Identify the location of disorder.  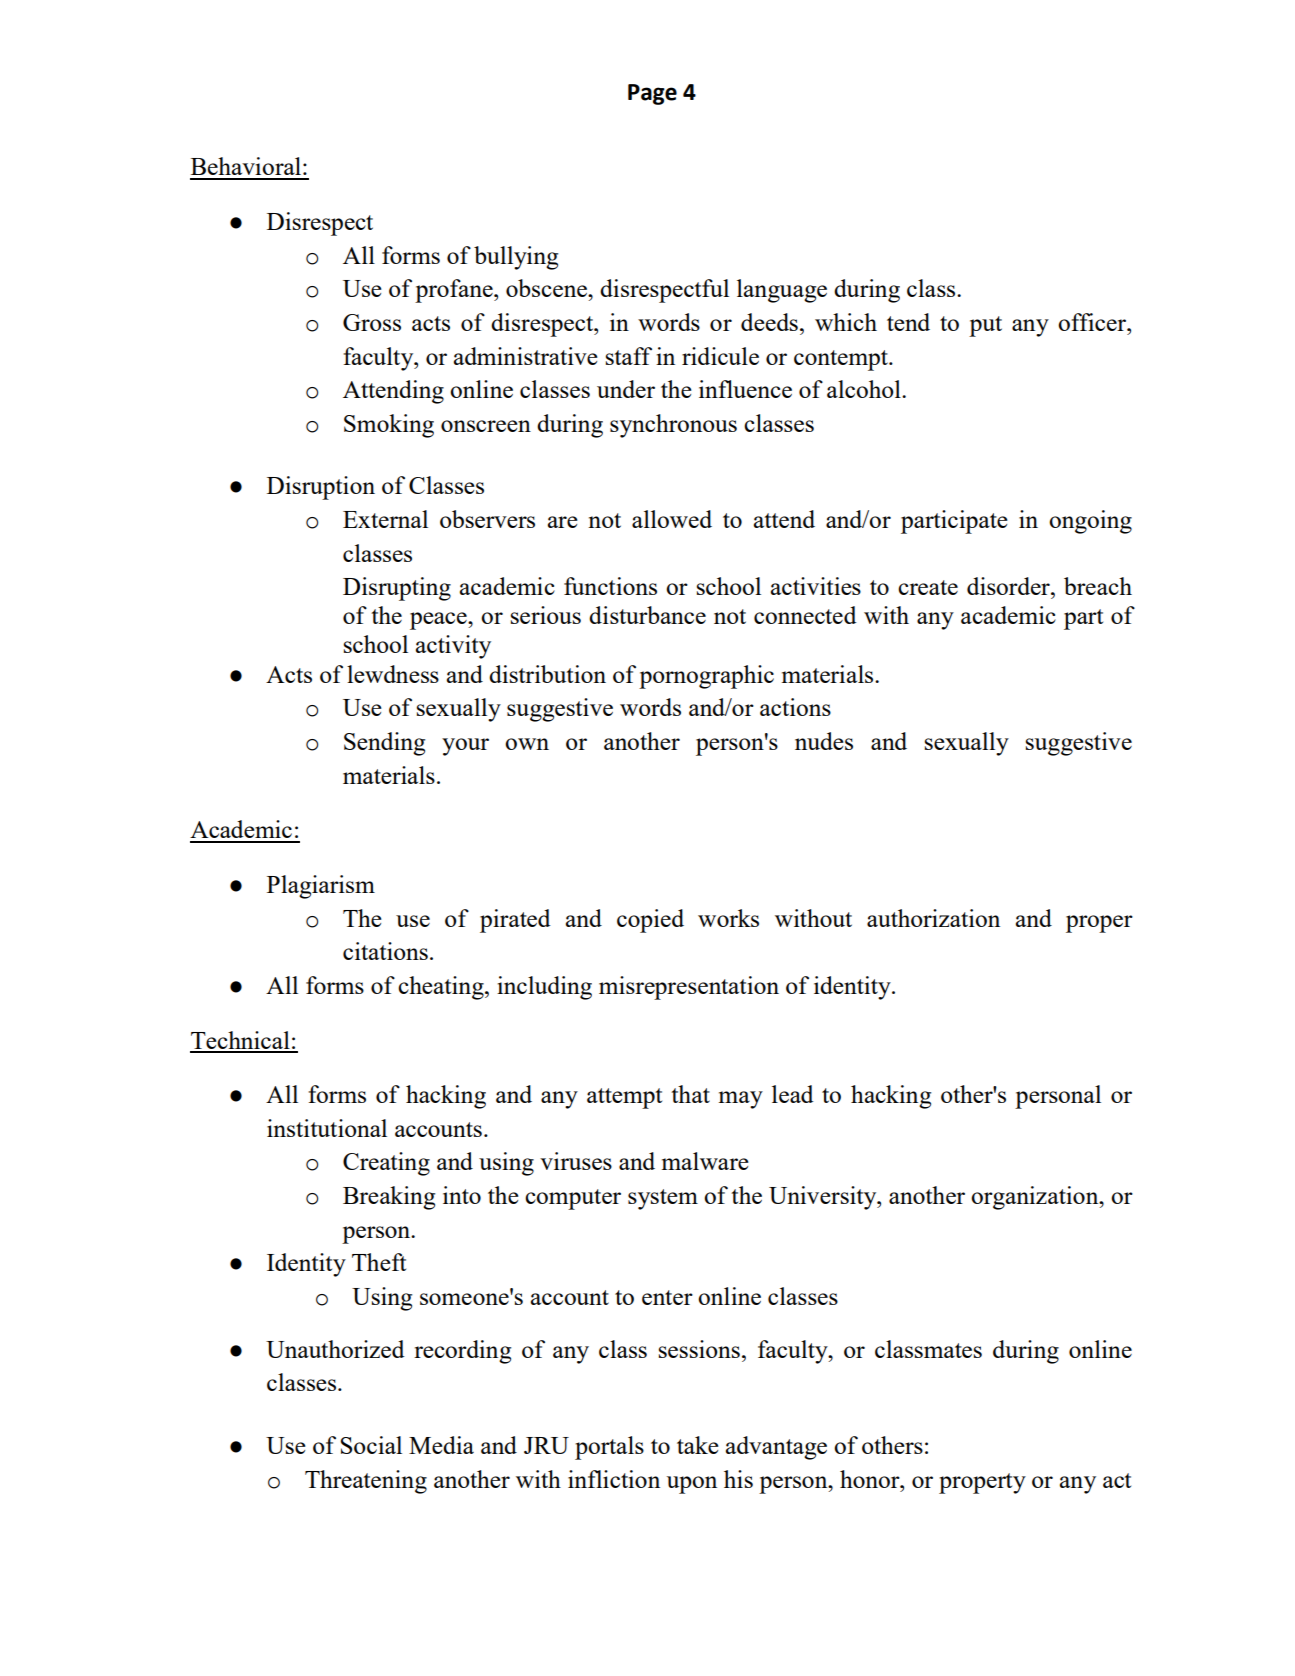
(1009, 586).
